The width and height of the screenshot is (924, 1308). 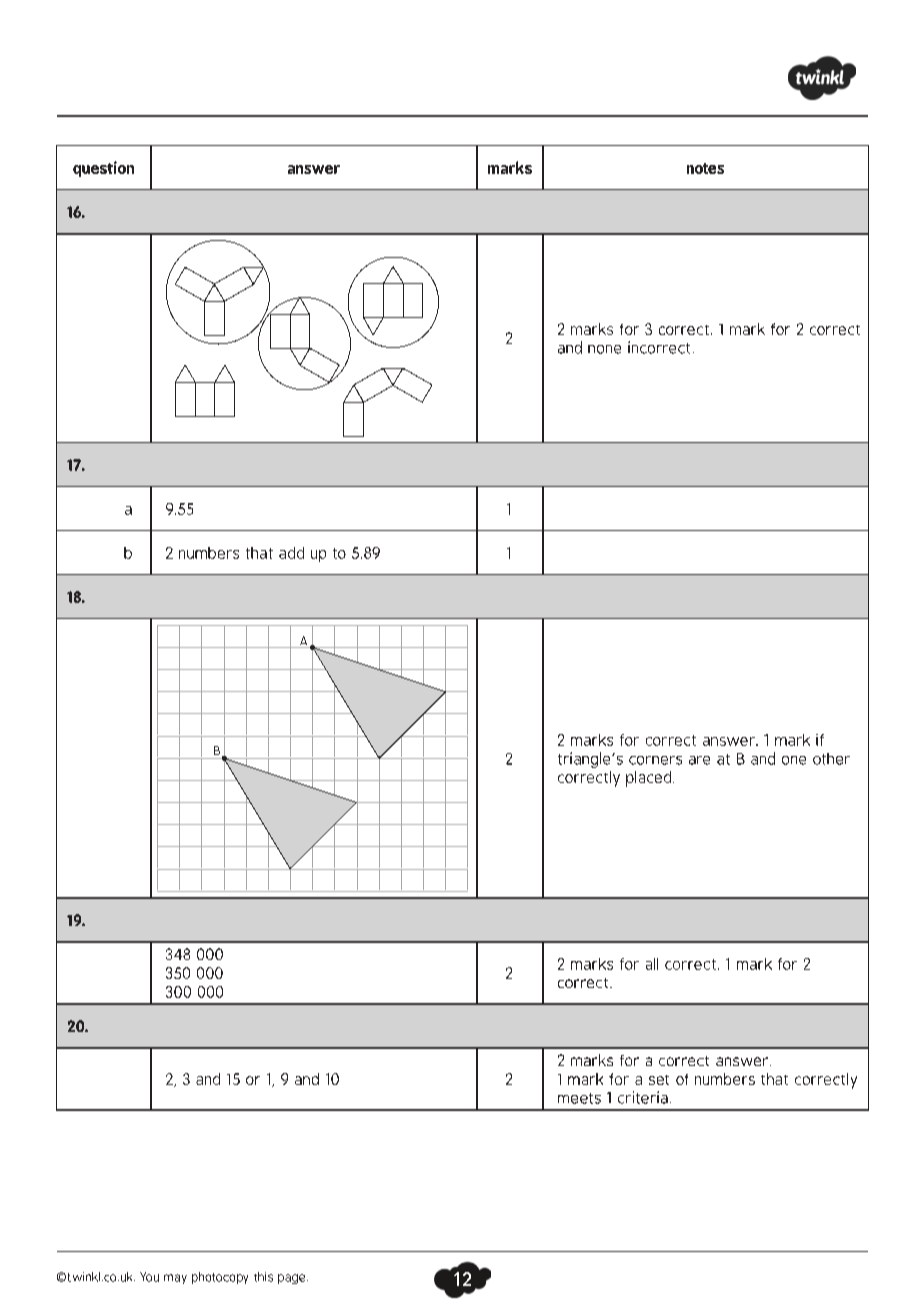 I want to click on none, so click(x=604, y=349).
